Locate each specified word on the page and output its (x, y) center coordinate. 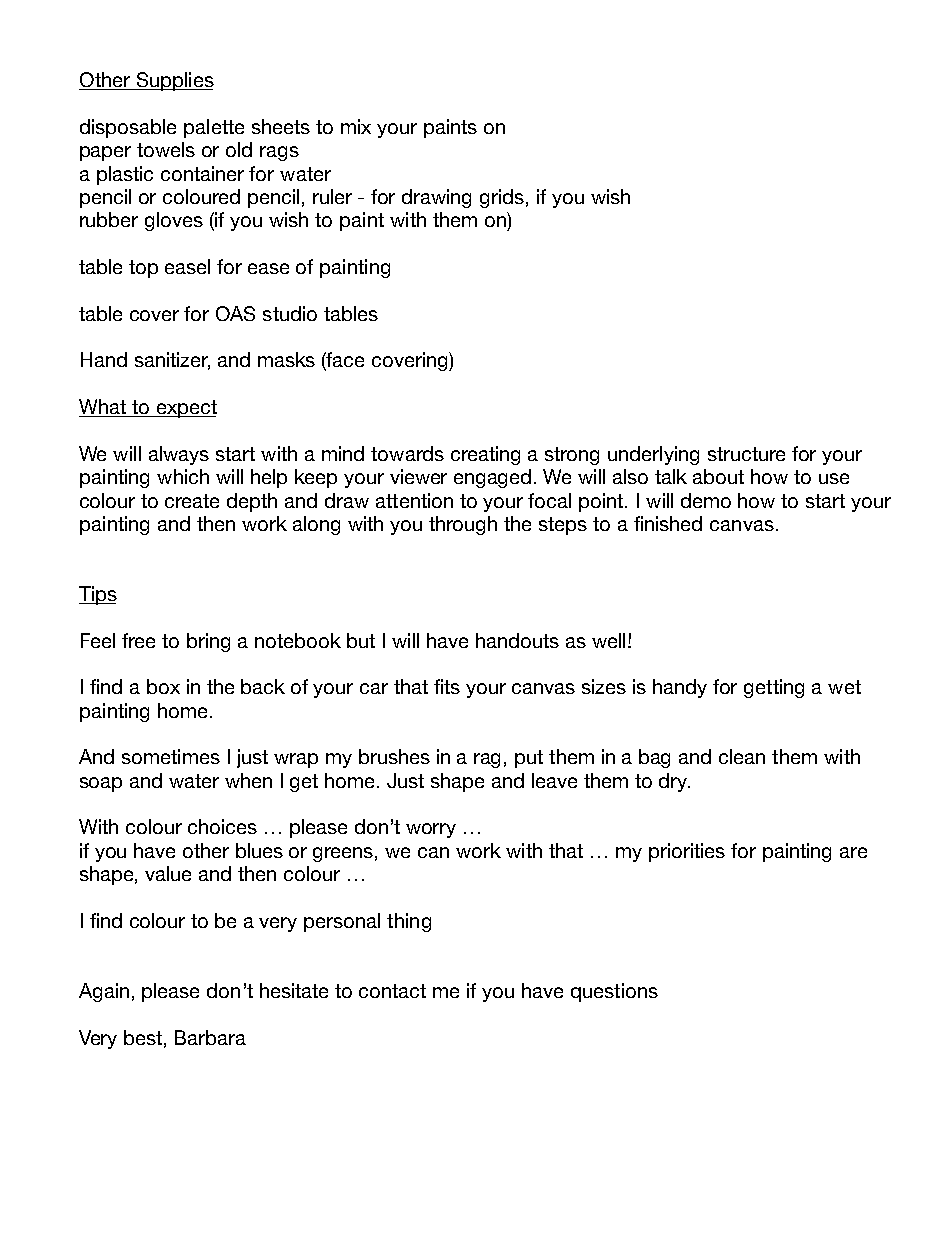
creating (485, 455)
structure (746, 454)
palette (214, 128)
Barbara (210, 1037)
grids (502, 198)
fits (447, 686)
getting (774, 688)
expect (185, 409)
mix (356, 126)
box (163, 686)
